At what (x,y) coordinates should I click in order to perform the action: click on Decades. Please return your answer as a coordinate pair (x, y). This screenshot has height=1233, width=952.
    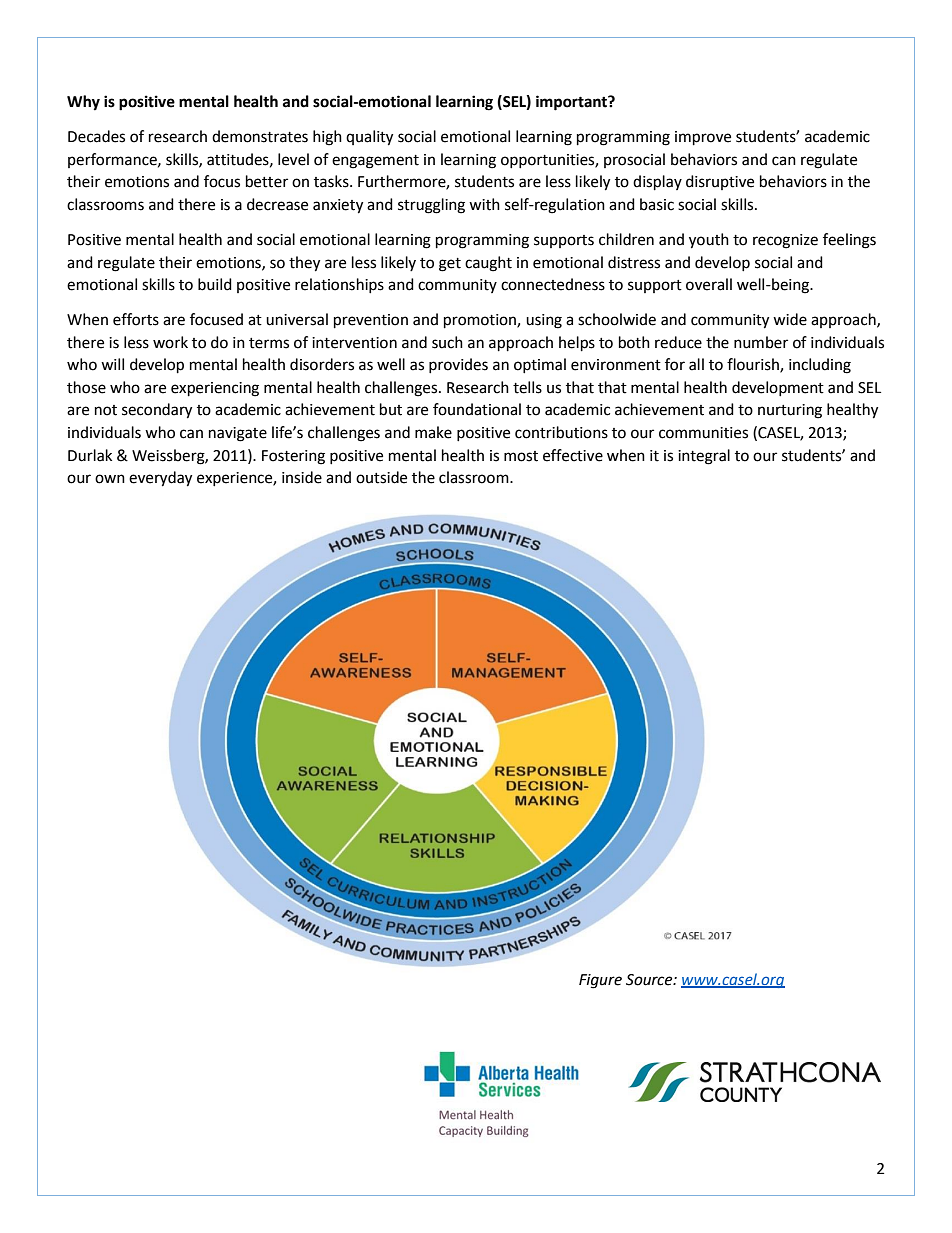
    Looking at the image, I should click on (96, 136).
